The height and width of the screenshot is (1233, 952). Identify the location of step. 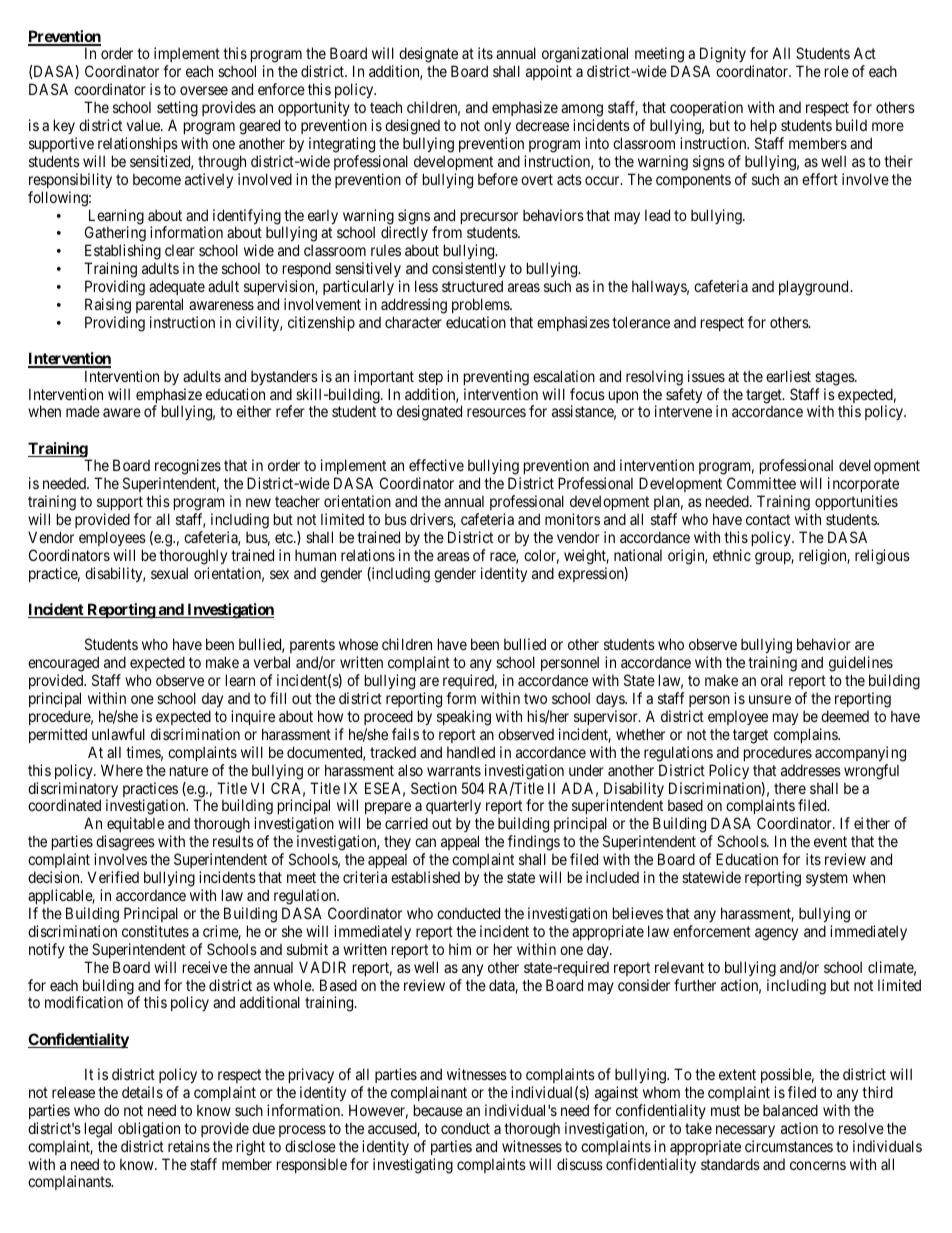
(430, 378).
